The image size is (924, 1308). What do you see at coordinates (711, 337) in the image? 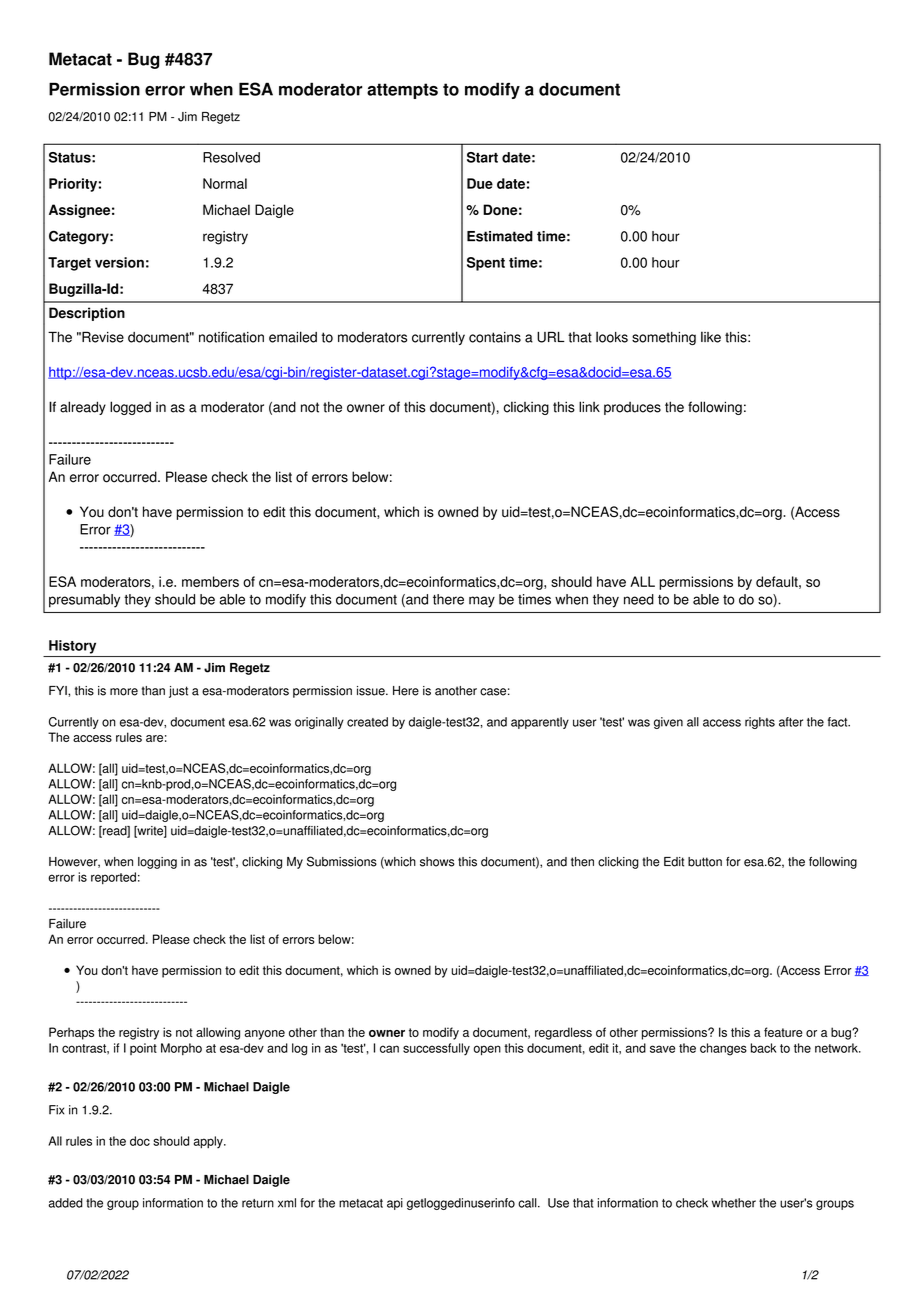
I see `like` at bounding box center [711, 337].
